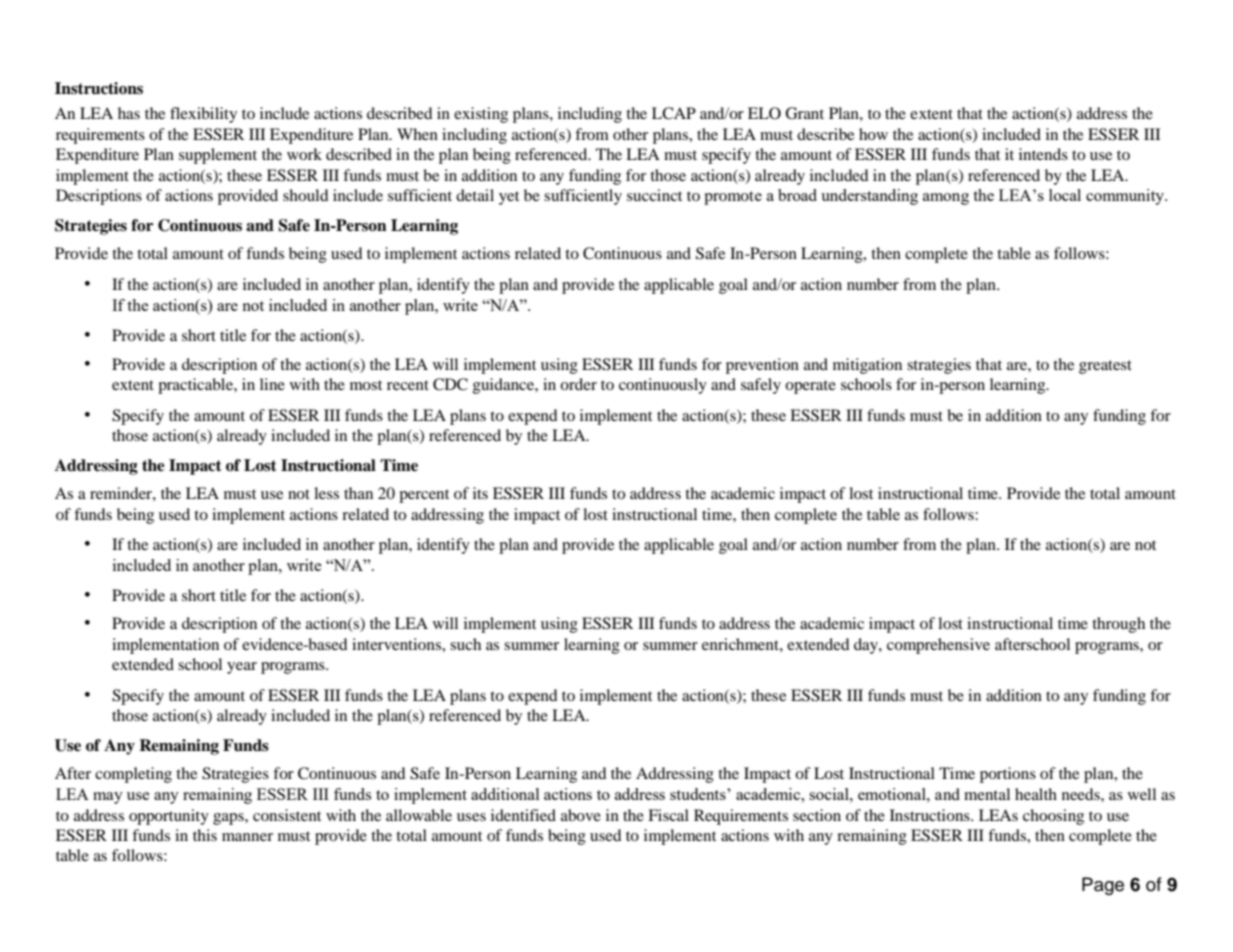  I want to click on through, so click(1118, 625).
